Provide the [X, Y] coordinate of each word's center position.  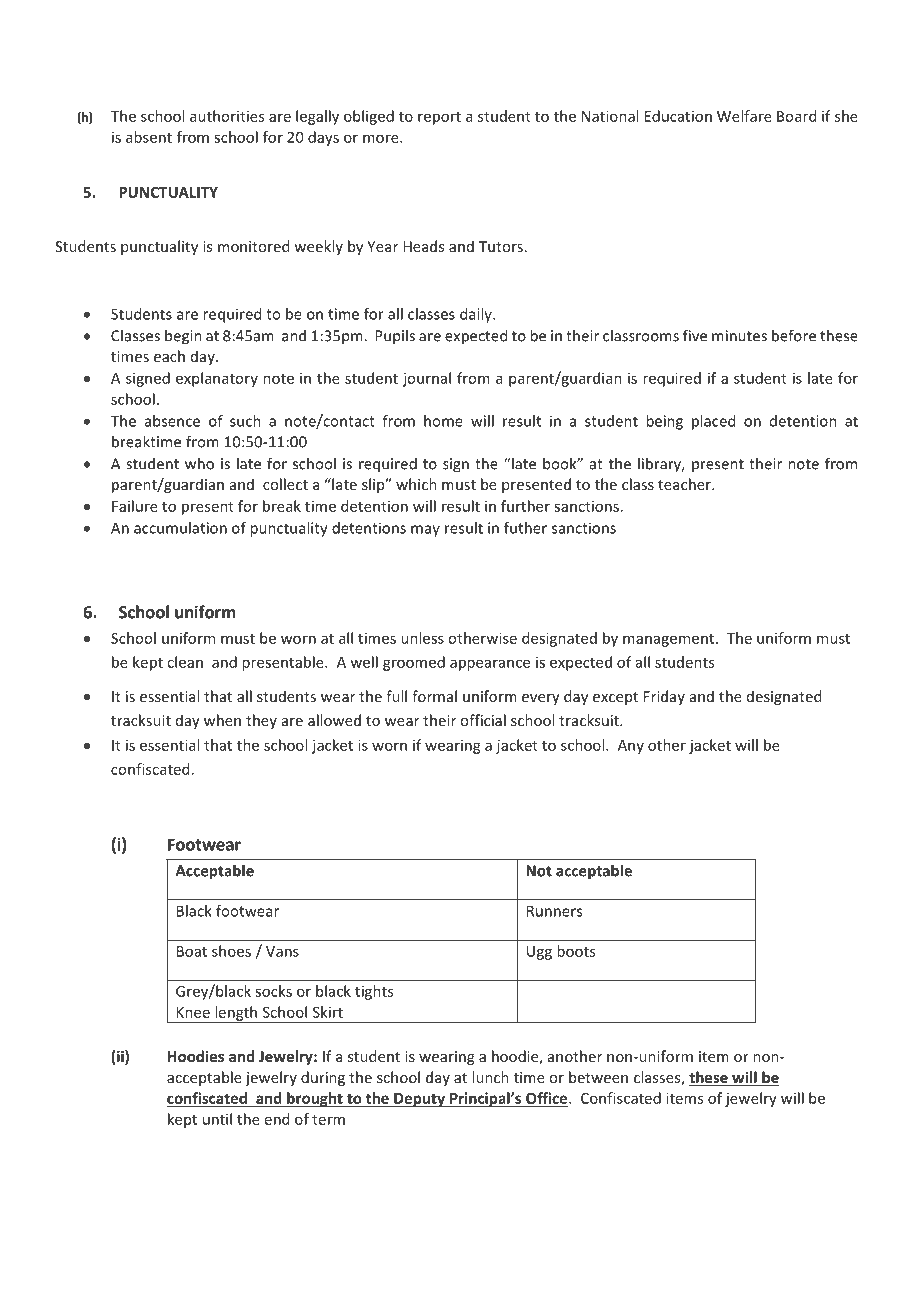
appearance [490, 665]
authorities [227, 116]
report [439, 118]
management [670, 640]
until [217, 1119]
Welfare [744, 116]
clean [185, 662]
